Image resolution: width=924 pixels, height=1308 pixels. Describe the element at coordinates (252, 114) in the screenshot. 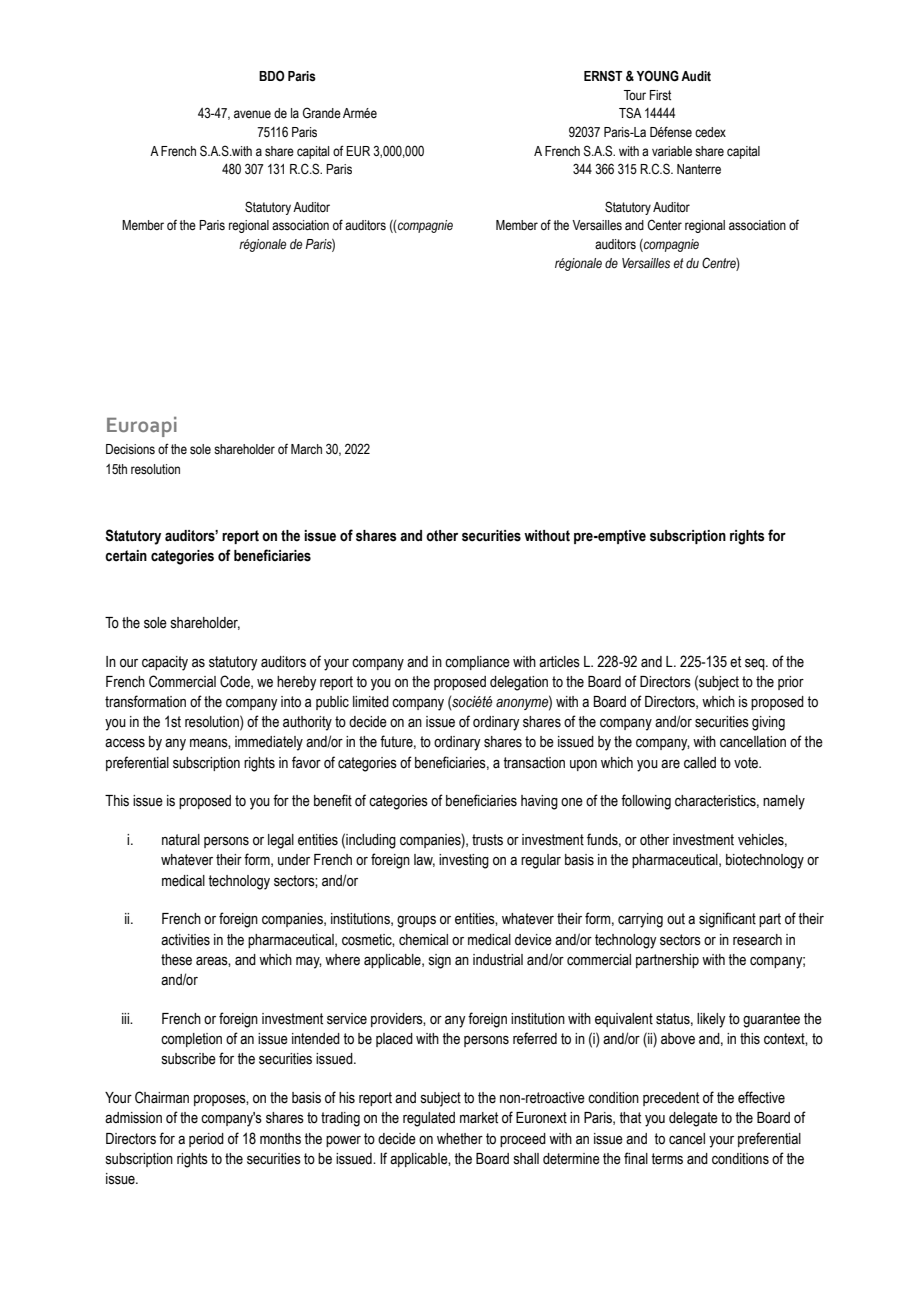

I see `avenue` at that location.
